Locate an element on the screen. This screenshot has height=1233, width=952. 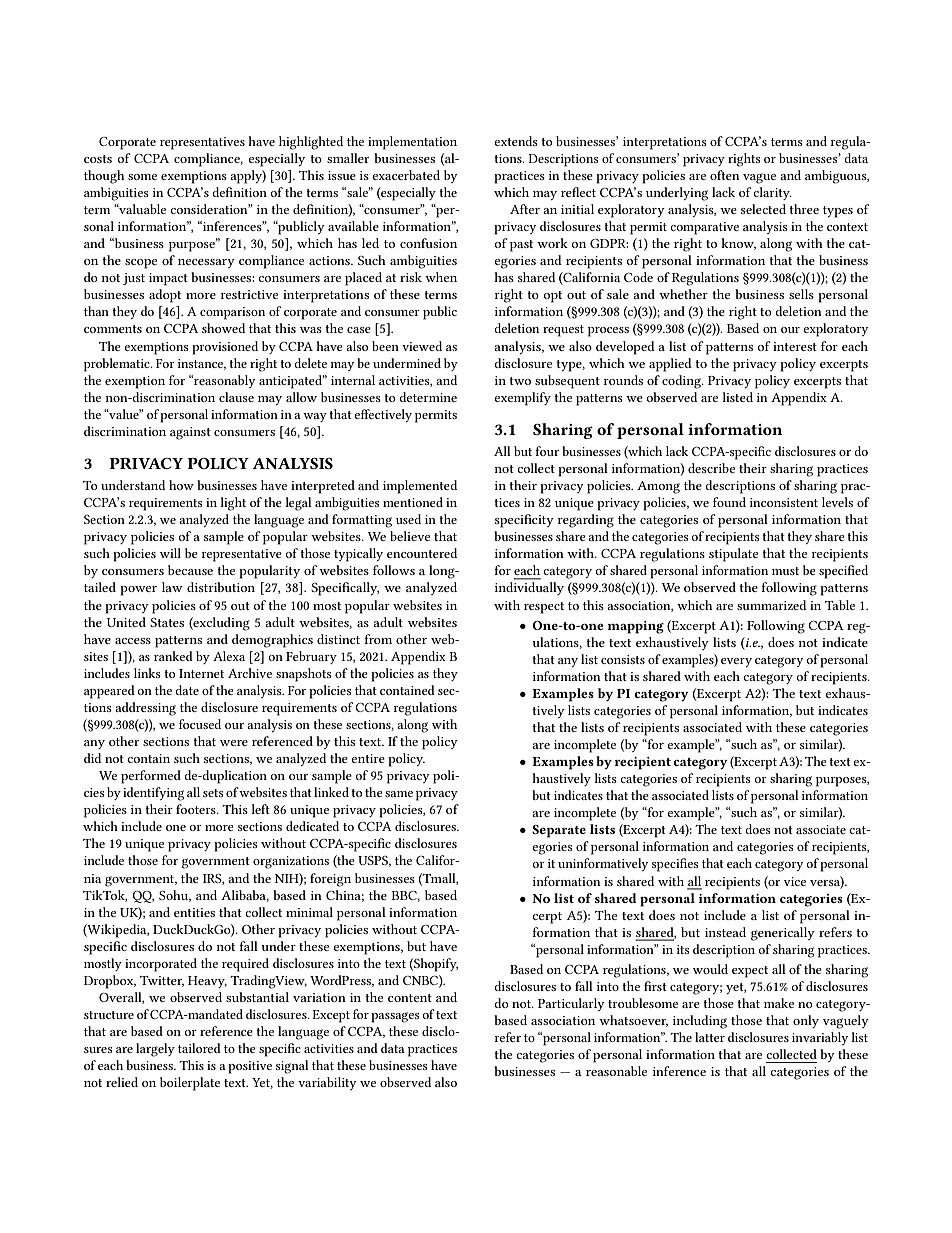
often is located at coordinates (724, 175).
